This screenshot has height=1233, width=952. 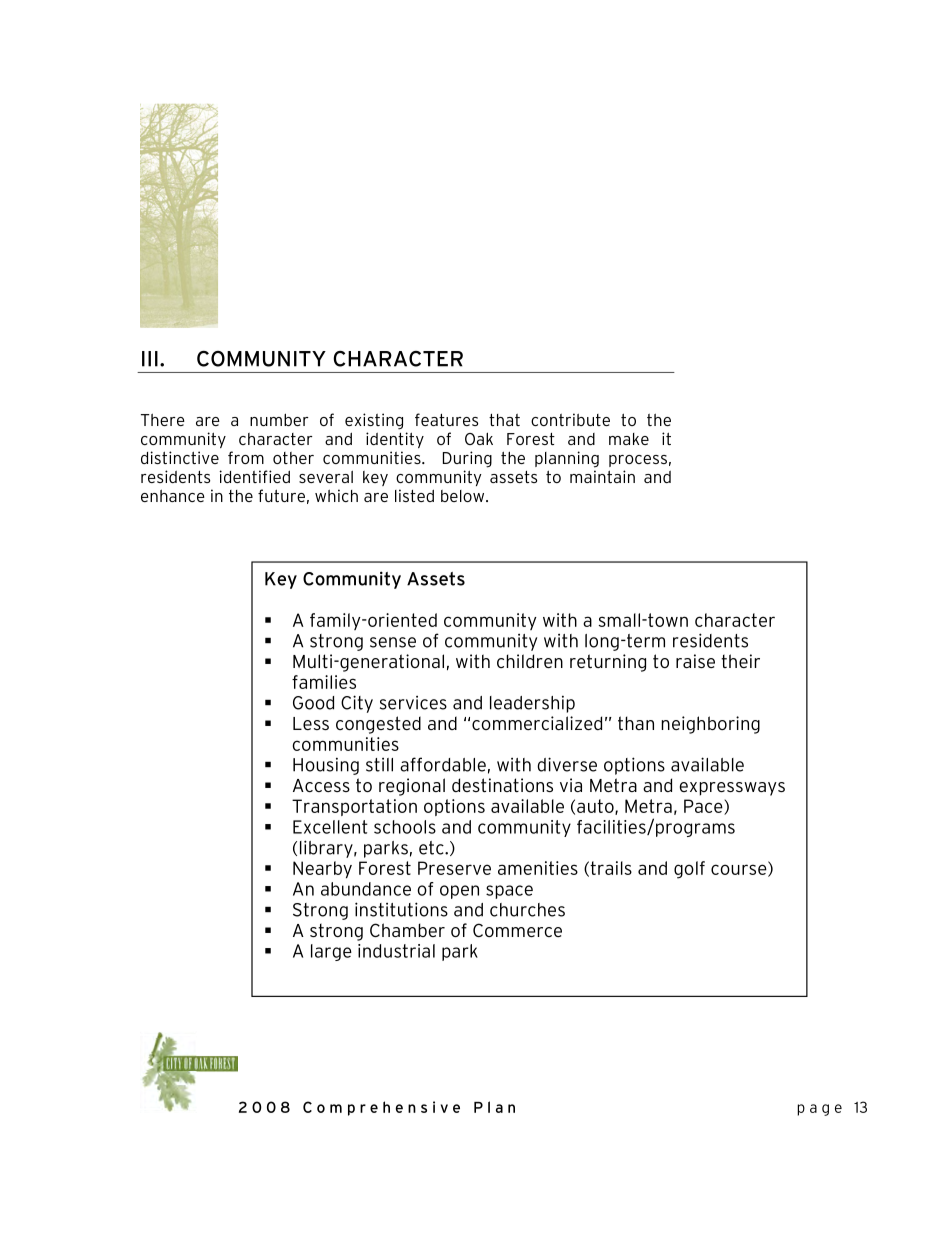 I want to click on maintain, so click(x=602, y=476).
